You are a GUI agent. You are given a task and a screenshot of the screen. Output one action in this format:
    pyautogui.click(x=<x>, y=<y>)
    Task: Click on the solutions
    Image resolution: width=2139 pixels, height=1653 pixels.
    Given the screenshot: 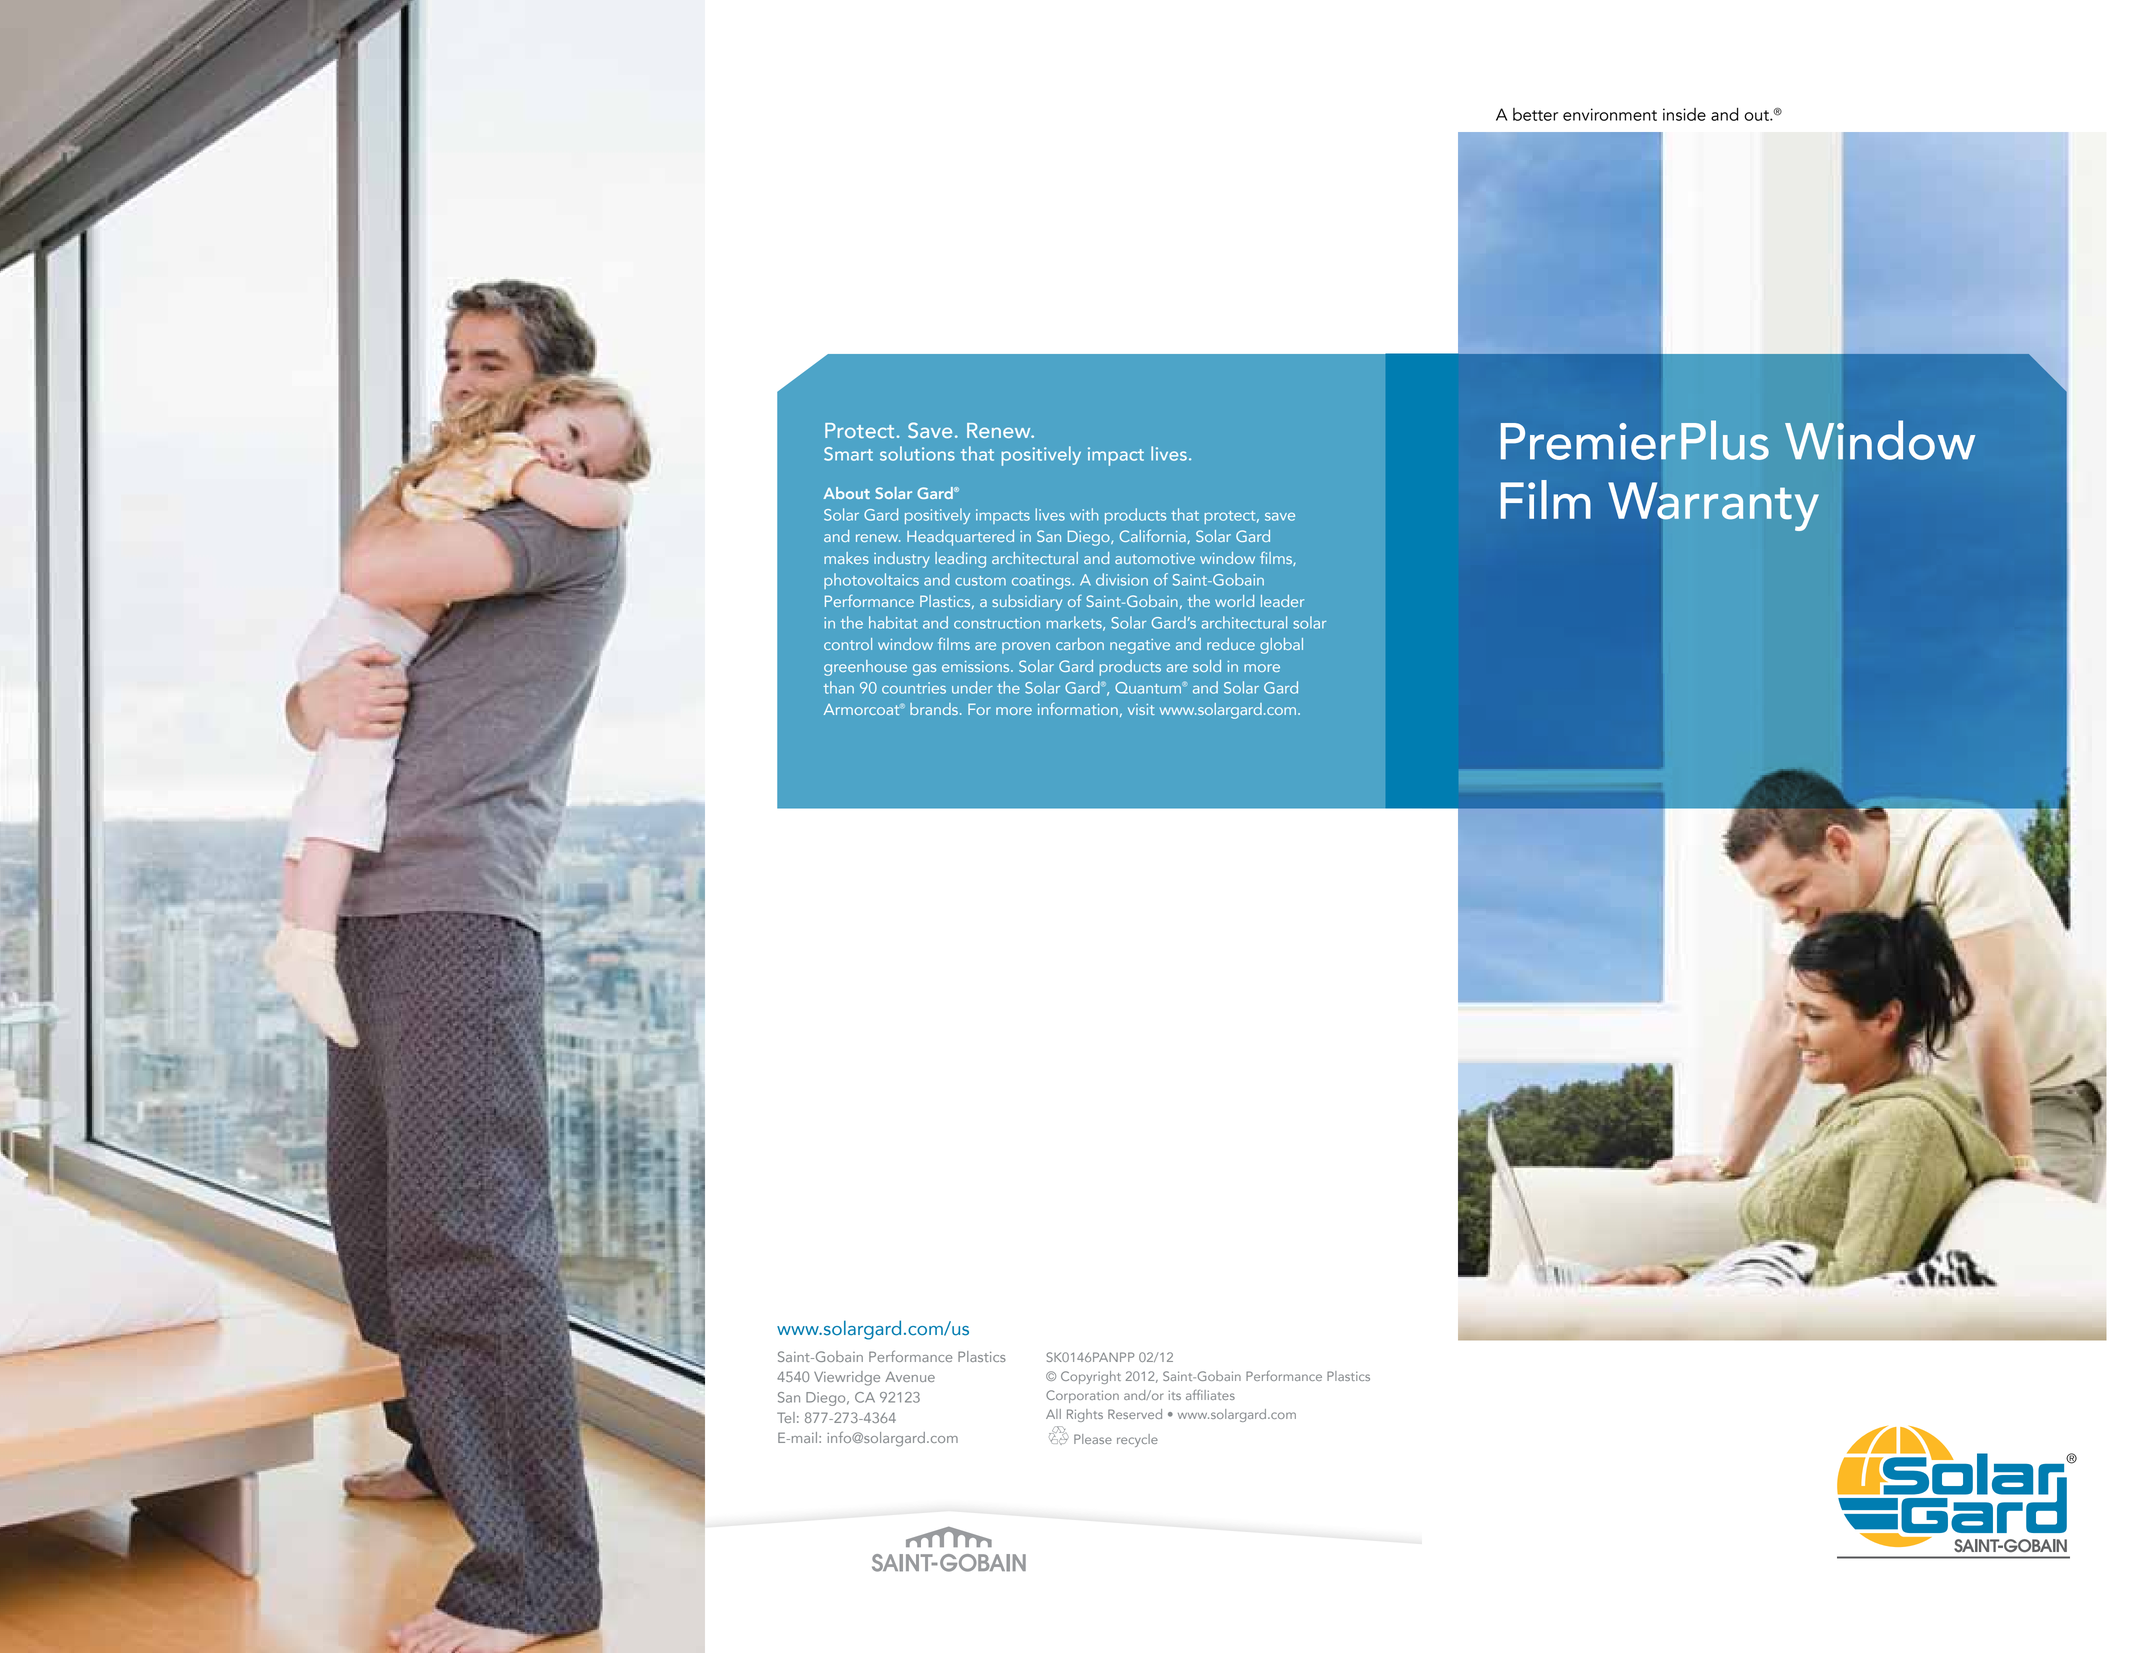 What is the action you would take?
    pyautogui.click(x=917, y=453)
